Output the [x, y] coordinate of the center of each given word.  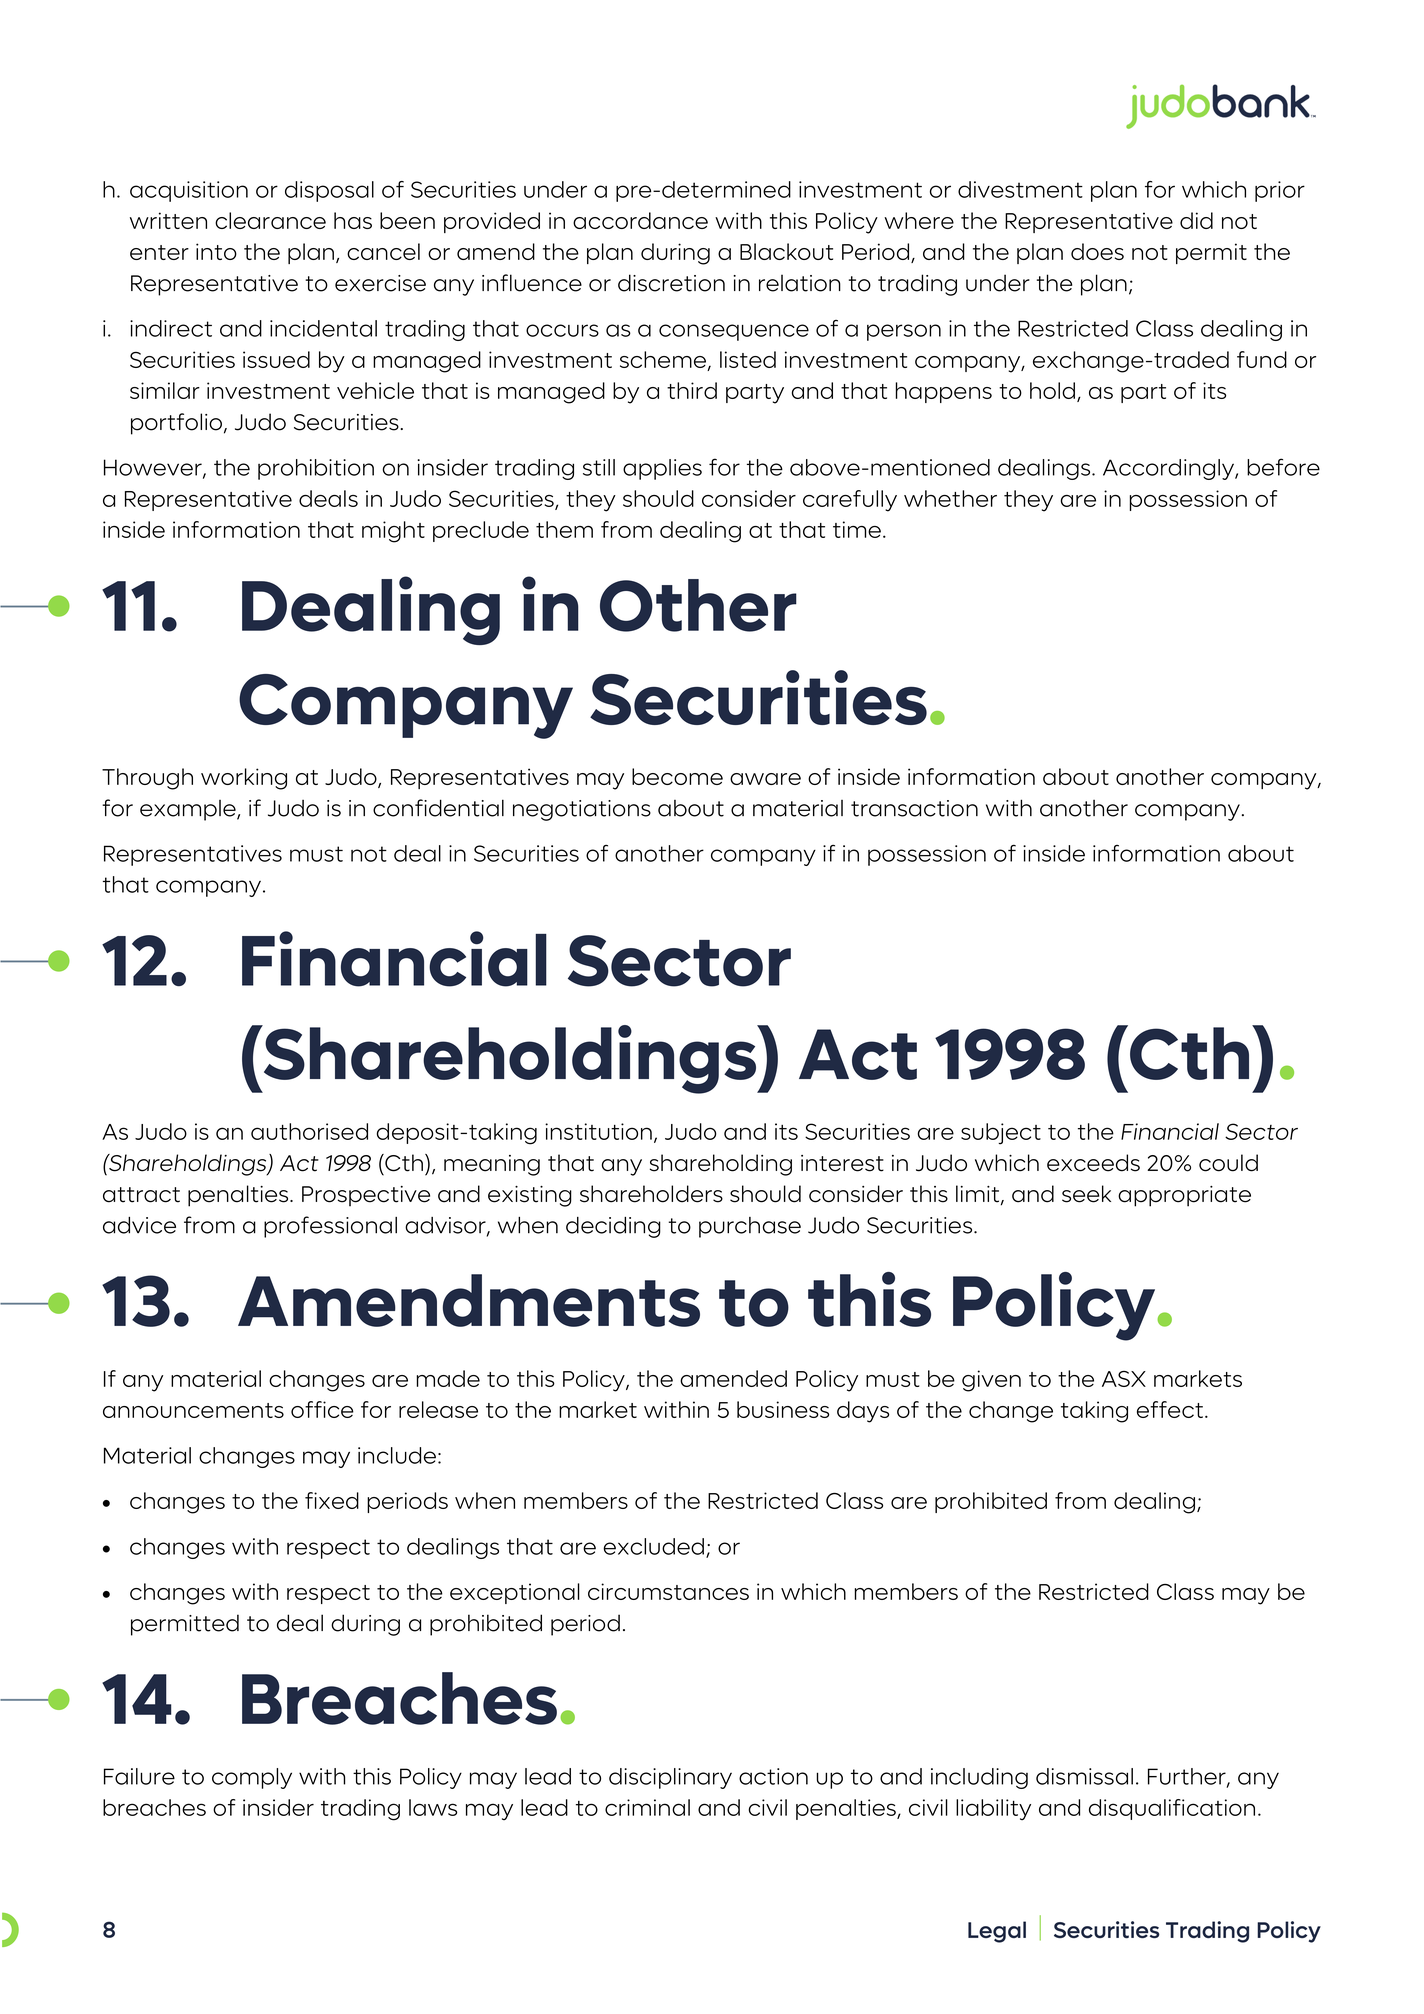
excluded [653, 1546]
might [393, 532]
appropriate [1184, 1196]
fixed [332, 1500]
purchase [750, 1227]
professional [330, 1227]
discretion [671, 283]
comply [252, 1778]
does [1097, 251]
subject [1001, 1134]
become [677, 776]
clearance [270, 220]
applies [662, 469]
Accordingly [1169, 469]
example [189, 810]
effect [1170, 1409]
